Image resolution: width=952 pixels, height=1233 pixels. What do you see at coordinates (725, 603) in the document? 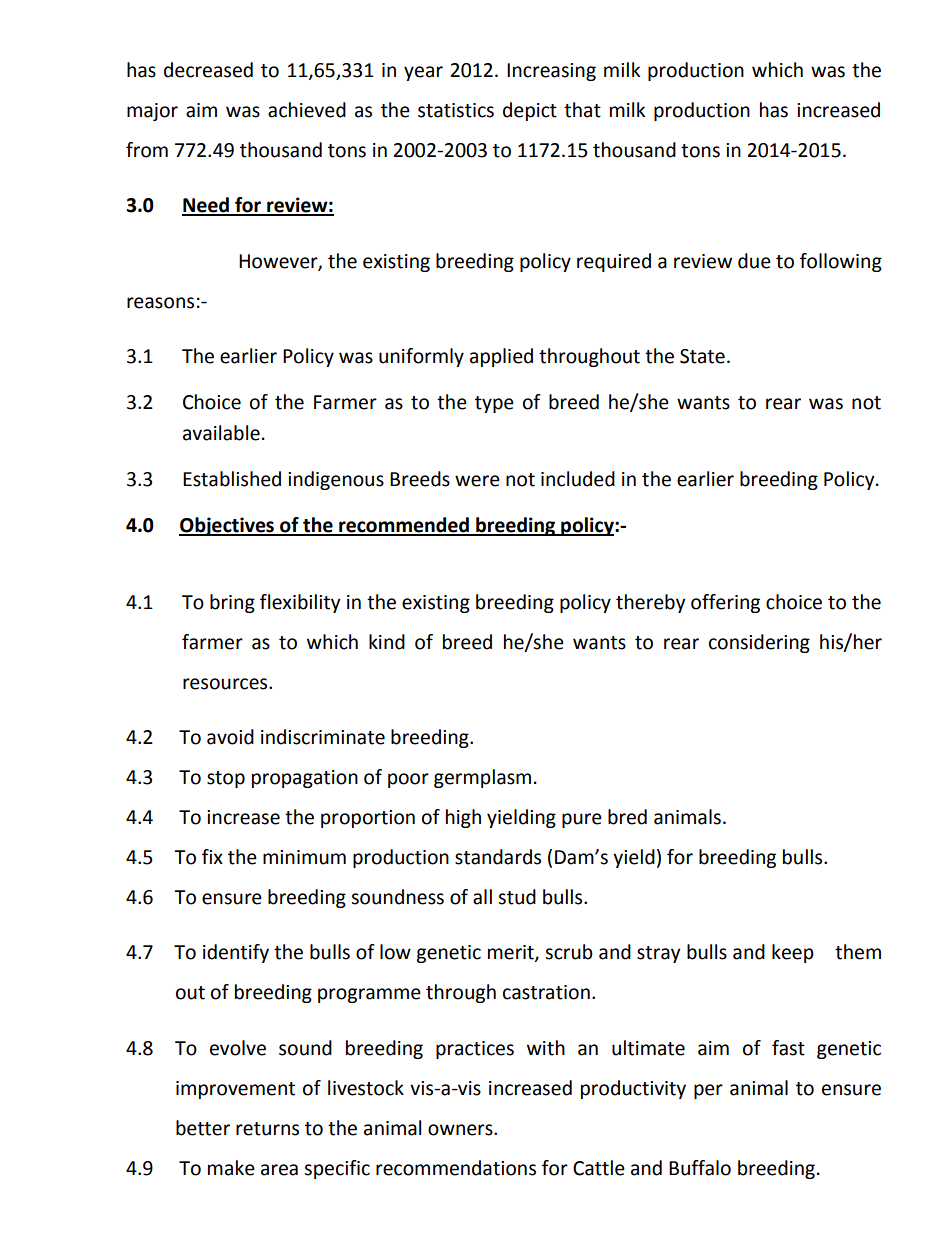
I see `offering` at bounding box center [725, 603].
